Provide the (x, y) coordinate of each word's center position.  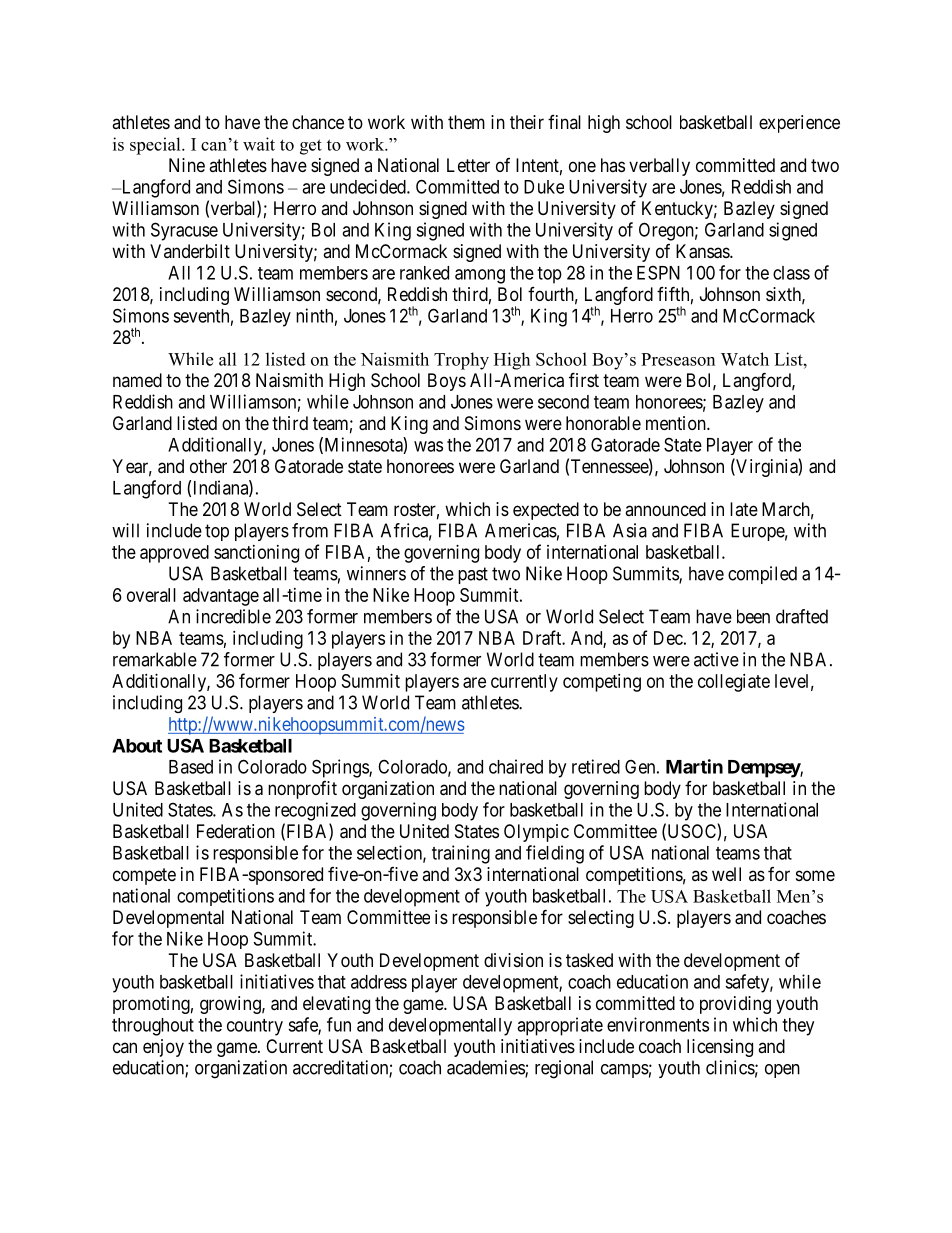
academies (486, 1068)
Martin (694, 766)
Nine (187, 165)
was (428, 446)
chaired (516, 766)
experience (799, 124)
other (208, 466)
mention (677, 423)
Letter (468, 165)
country (255, 1027)
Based (191, 767)
